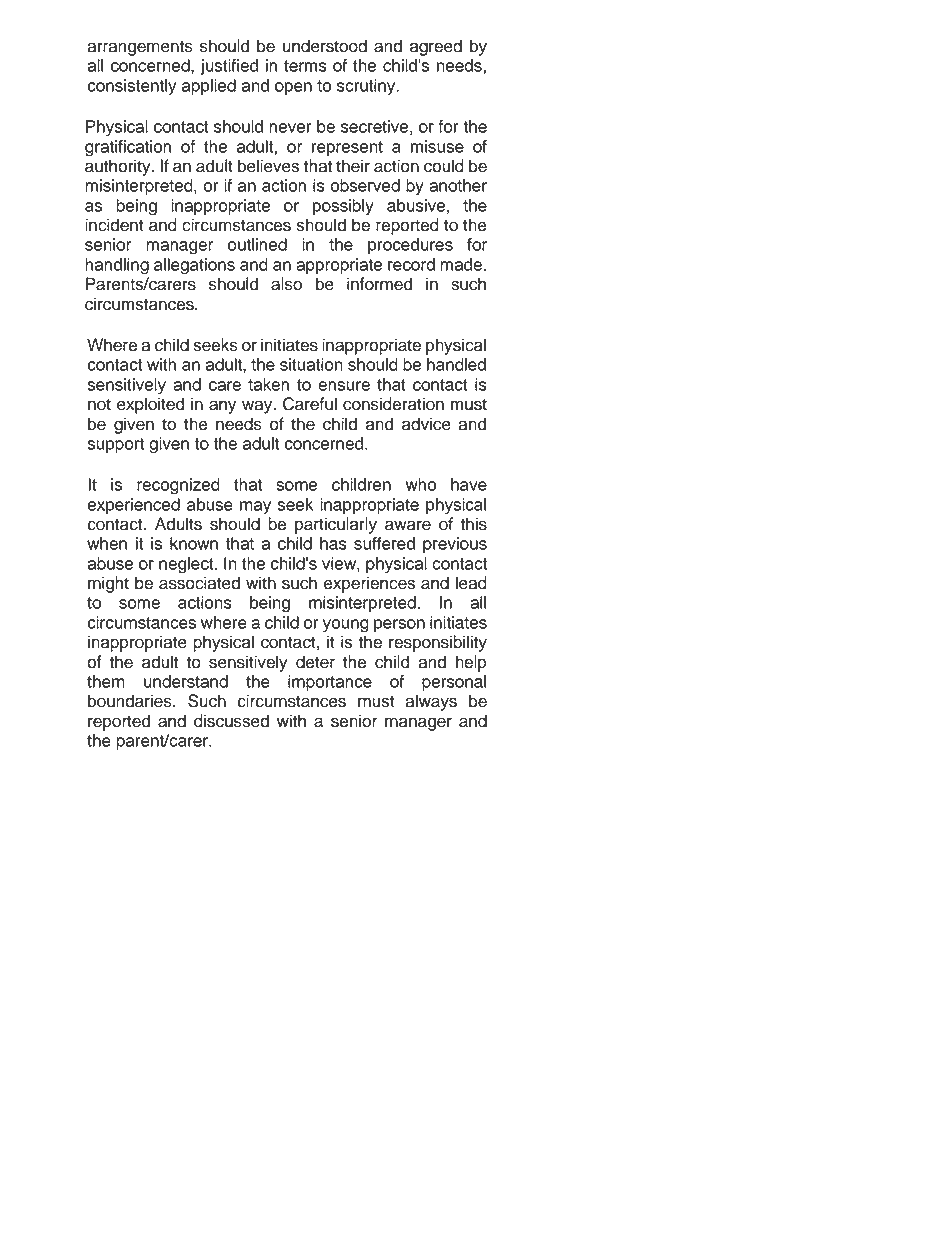 The height and width of the image is (1233, 952). I want to click on handled, so click(456, 364).
